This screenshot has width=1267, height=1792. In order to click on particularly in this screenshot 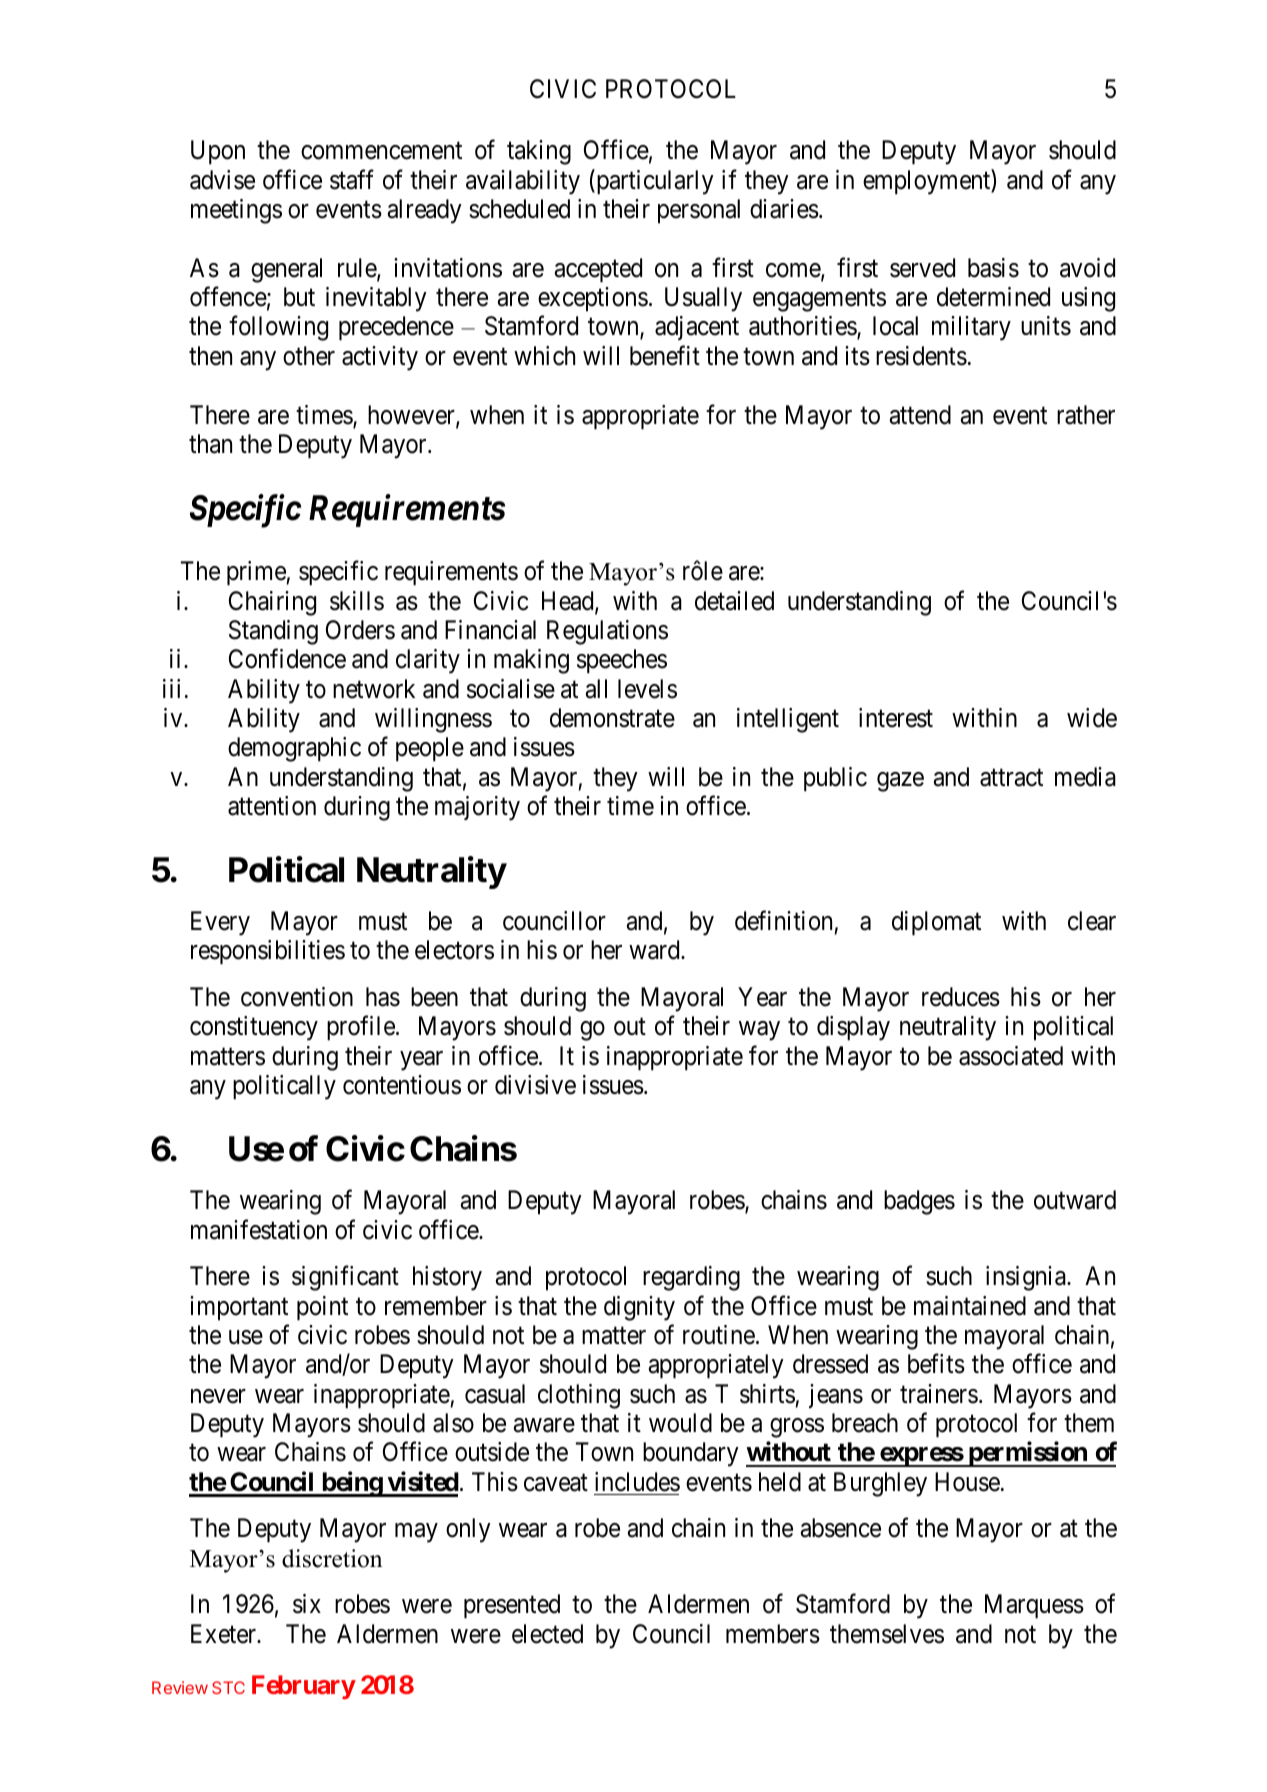, I will do `click(654, 182)`.
